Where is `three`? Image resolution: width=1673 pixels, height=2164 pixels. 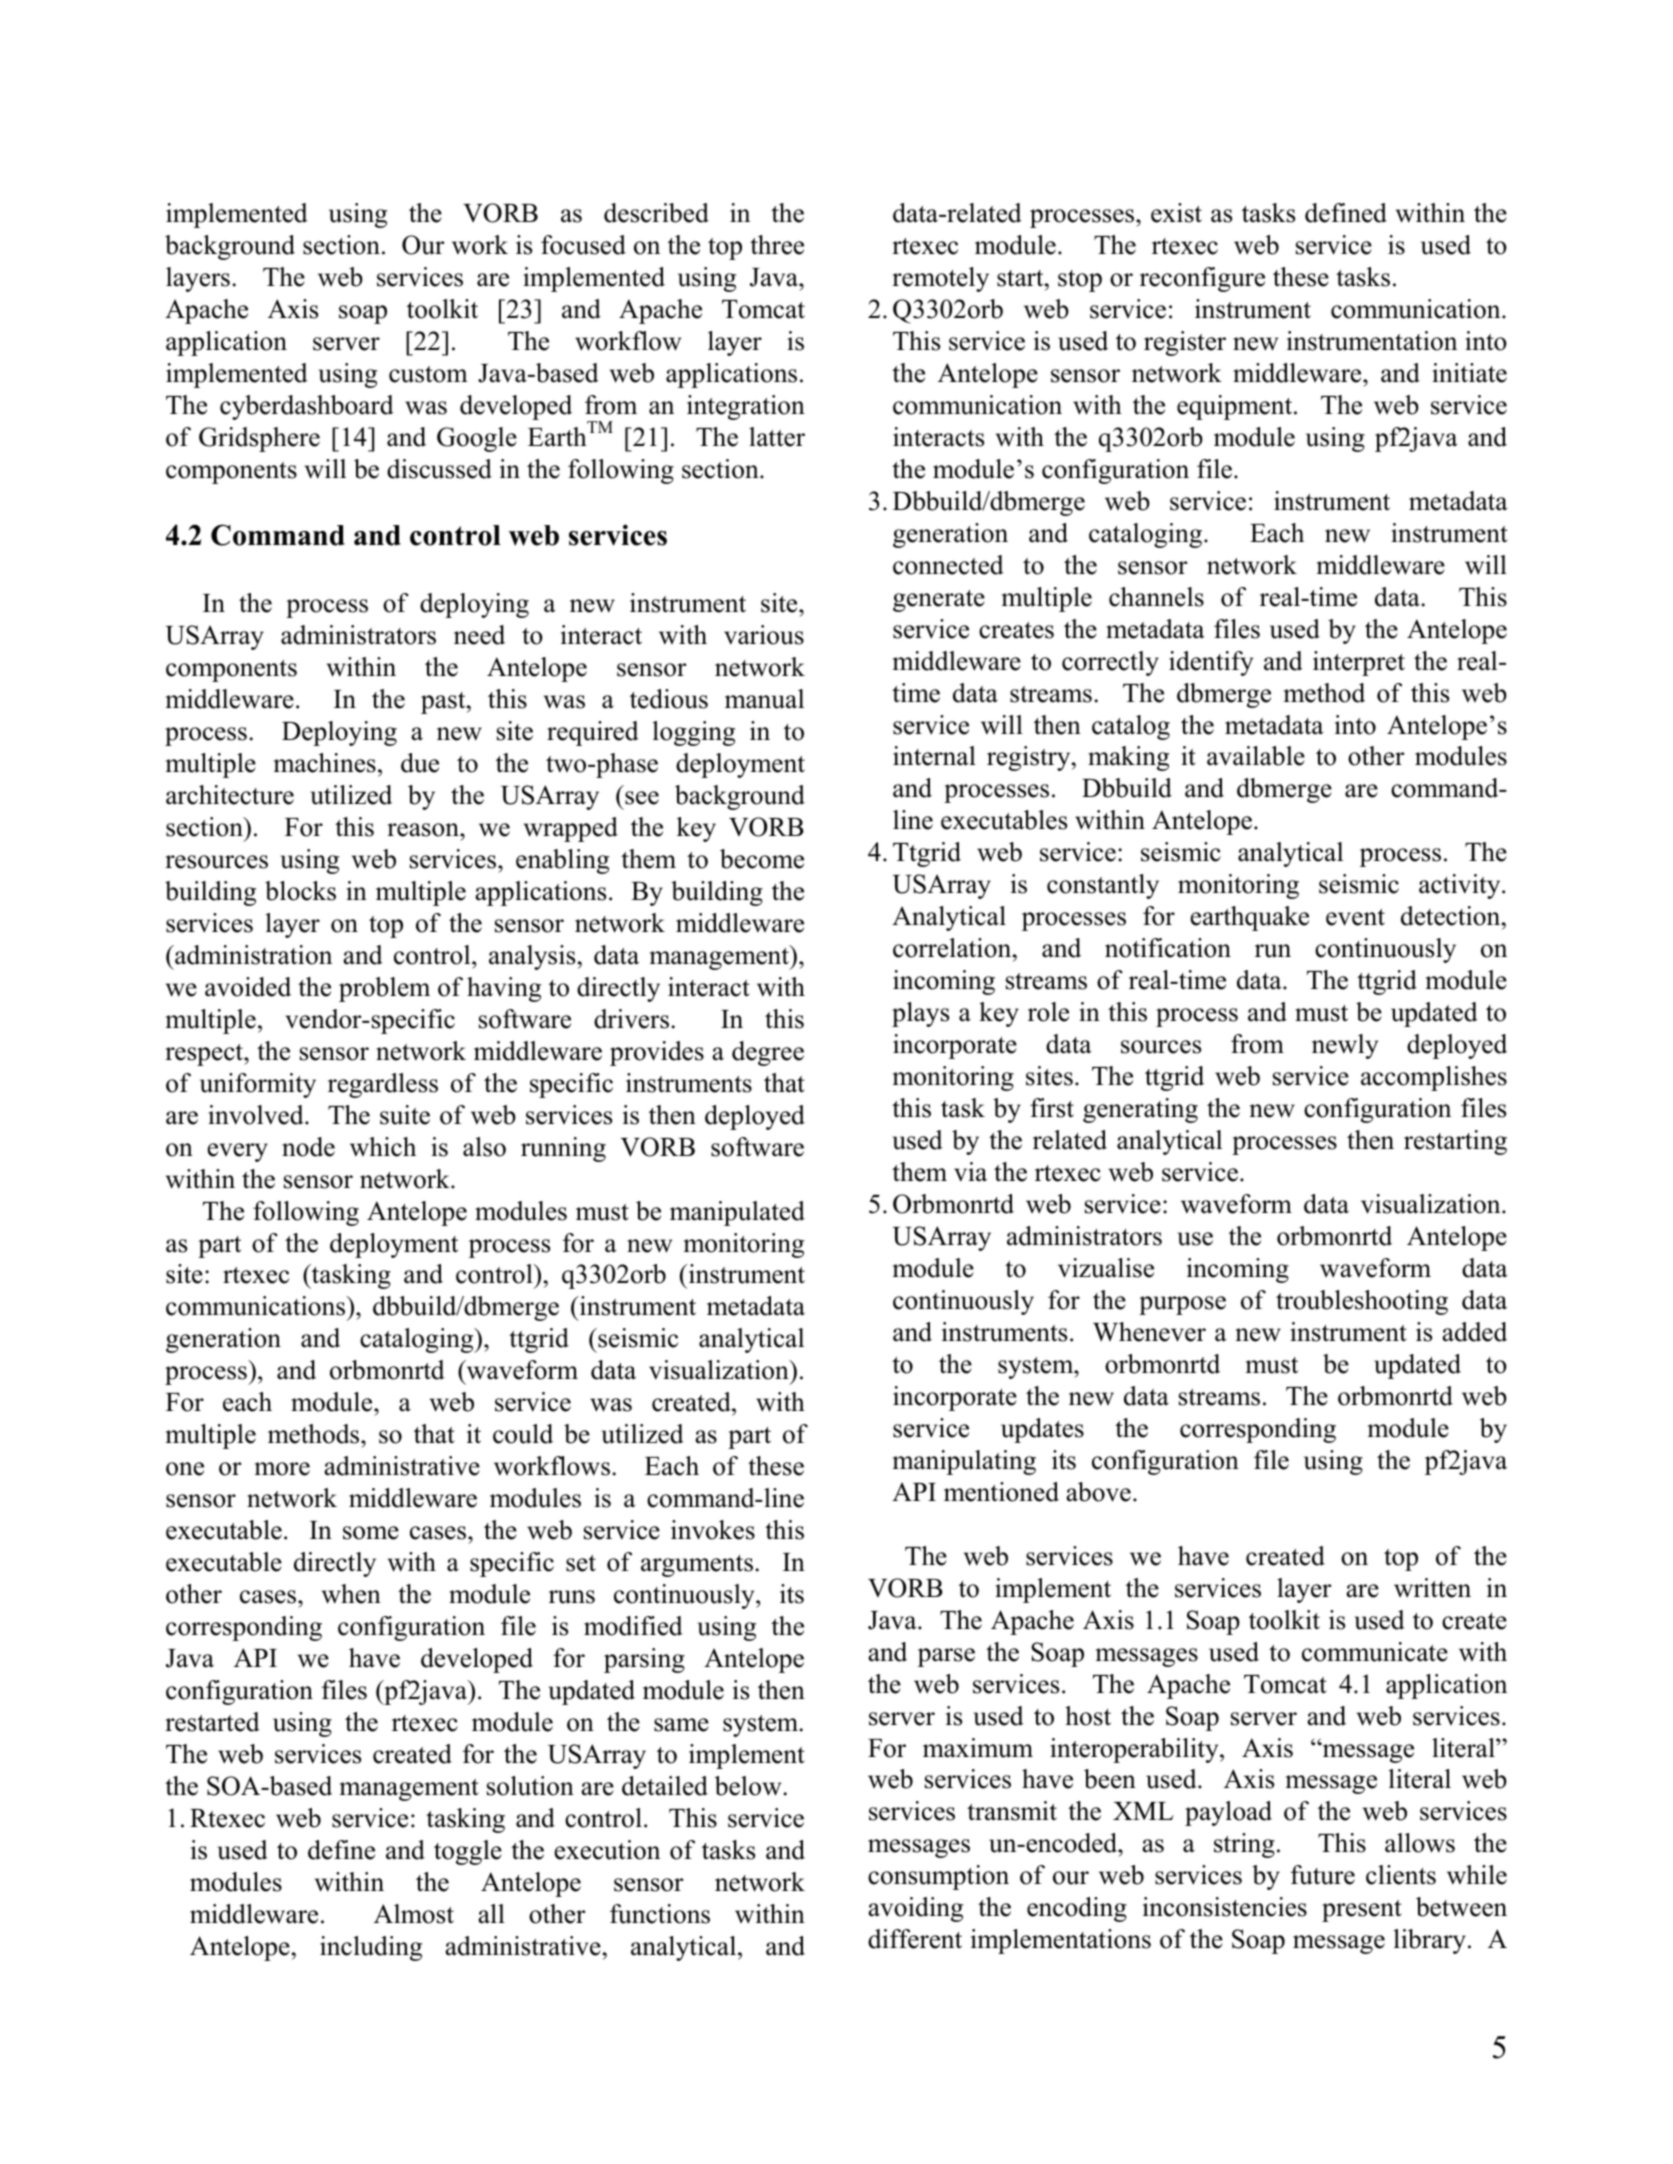
three is located at coordinates (777, 245).
